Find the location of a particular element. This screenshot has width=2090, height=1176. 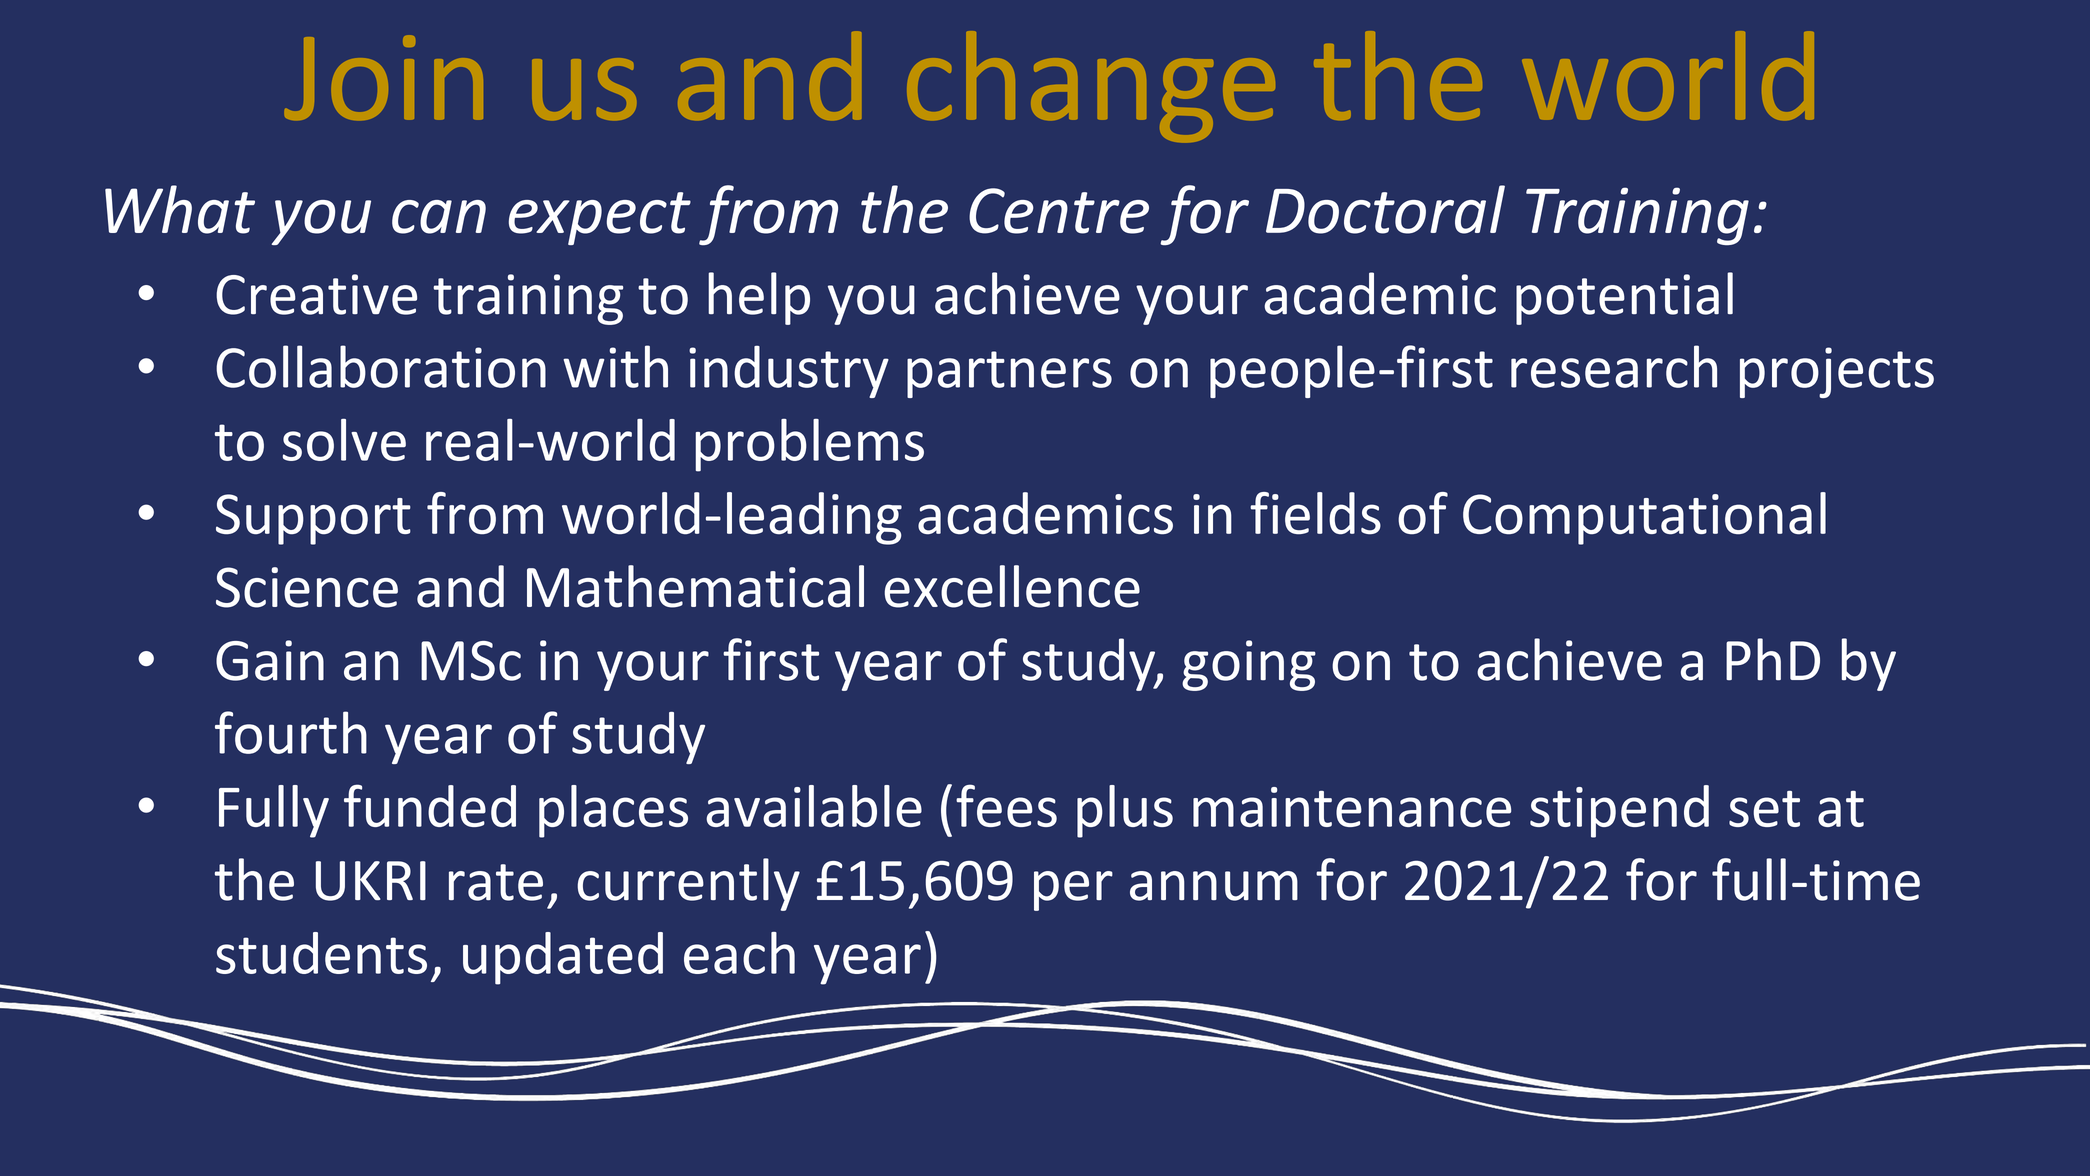

fourth is located at coordinates (291, 732).
